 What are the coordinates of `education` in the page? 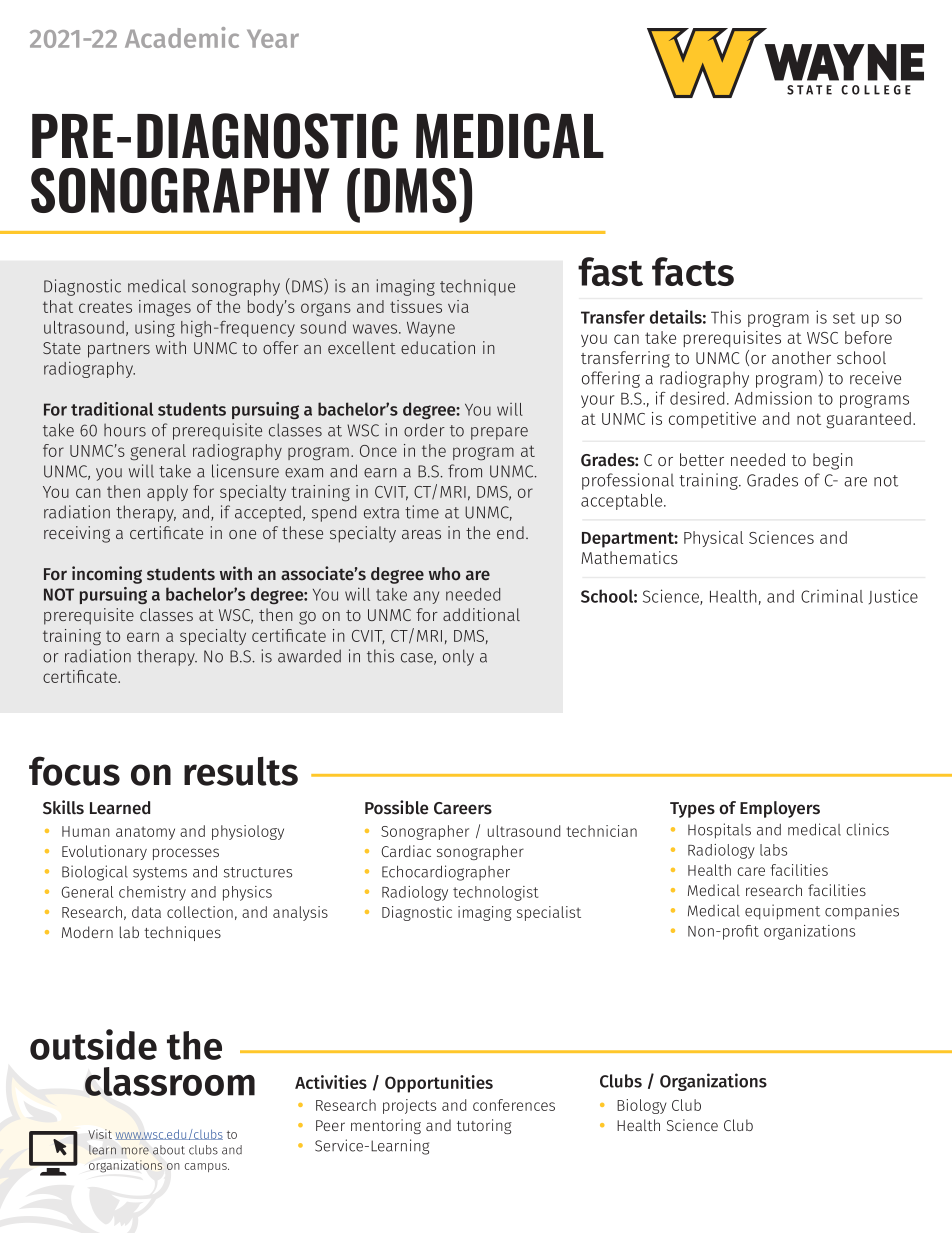 It's located at (438, 347).
